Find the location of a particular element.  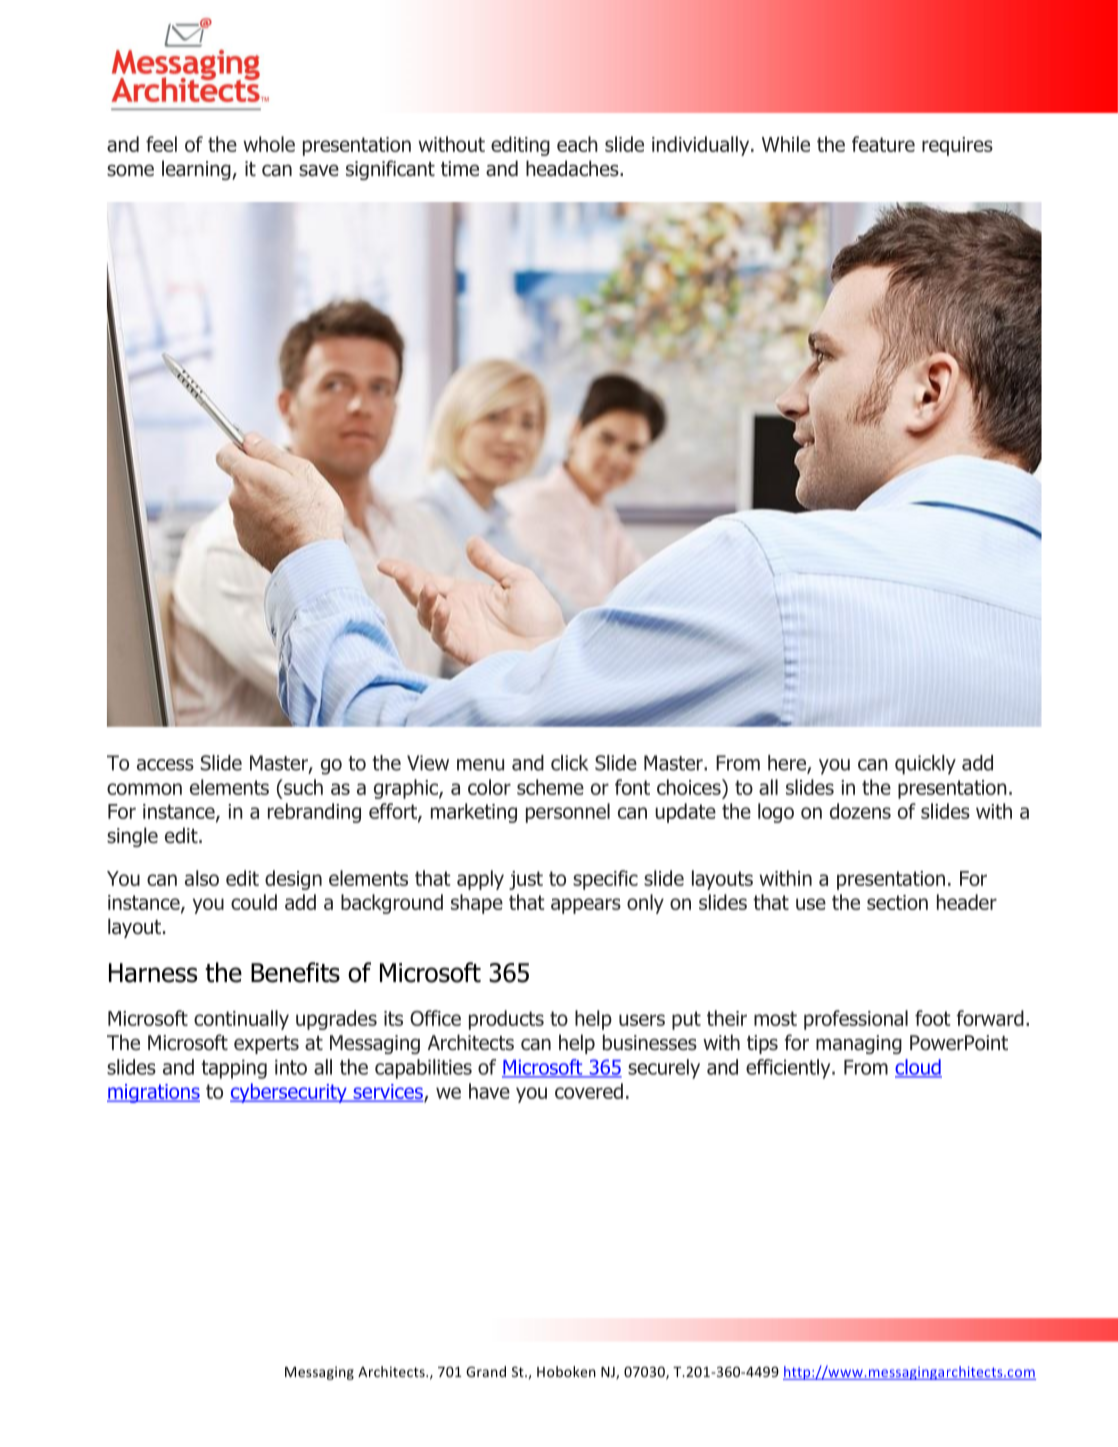

cloud is located at coordinates (918, 1068).
